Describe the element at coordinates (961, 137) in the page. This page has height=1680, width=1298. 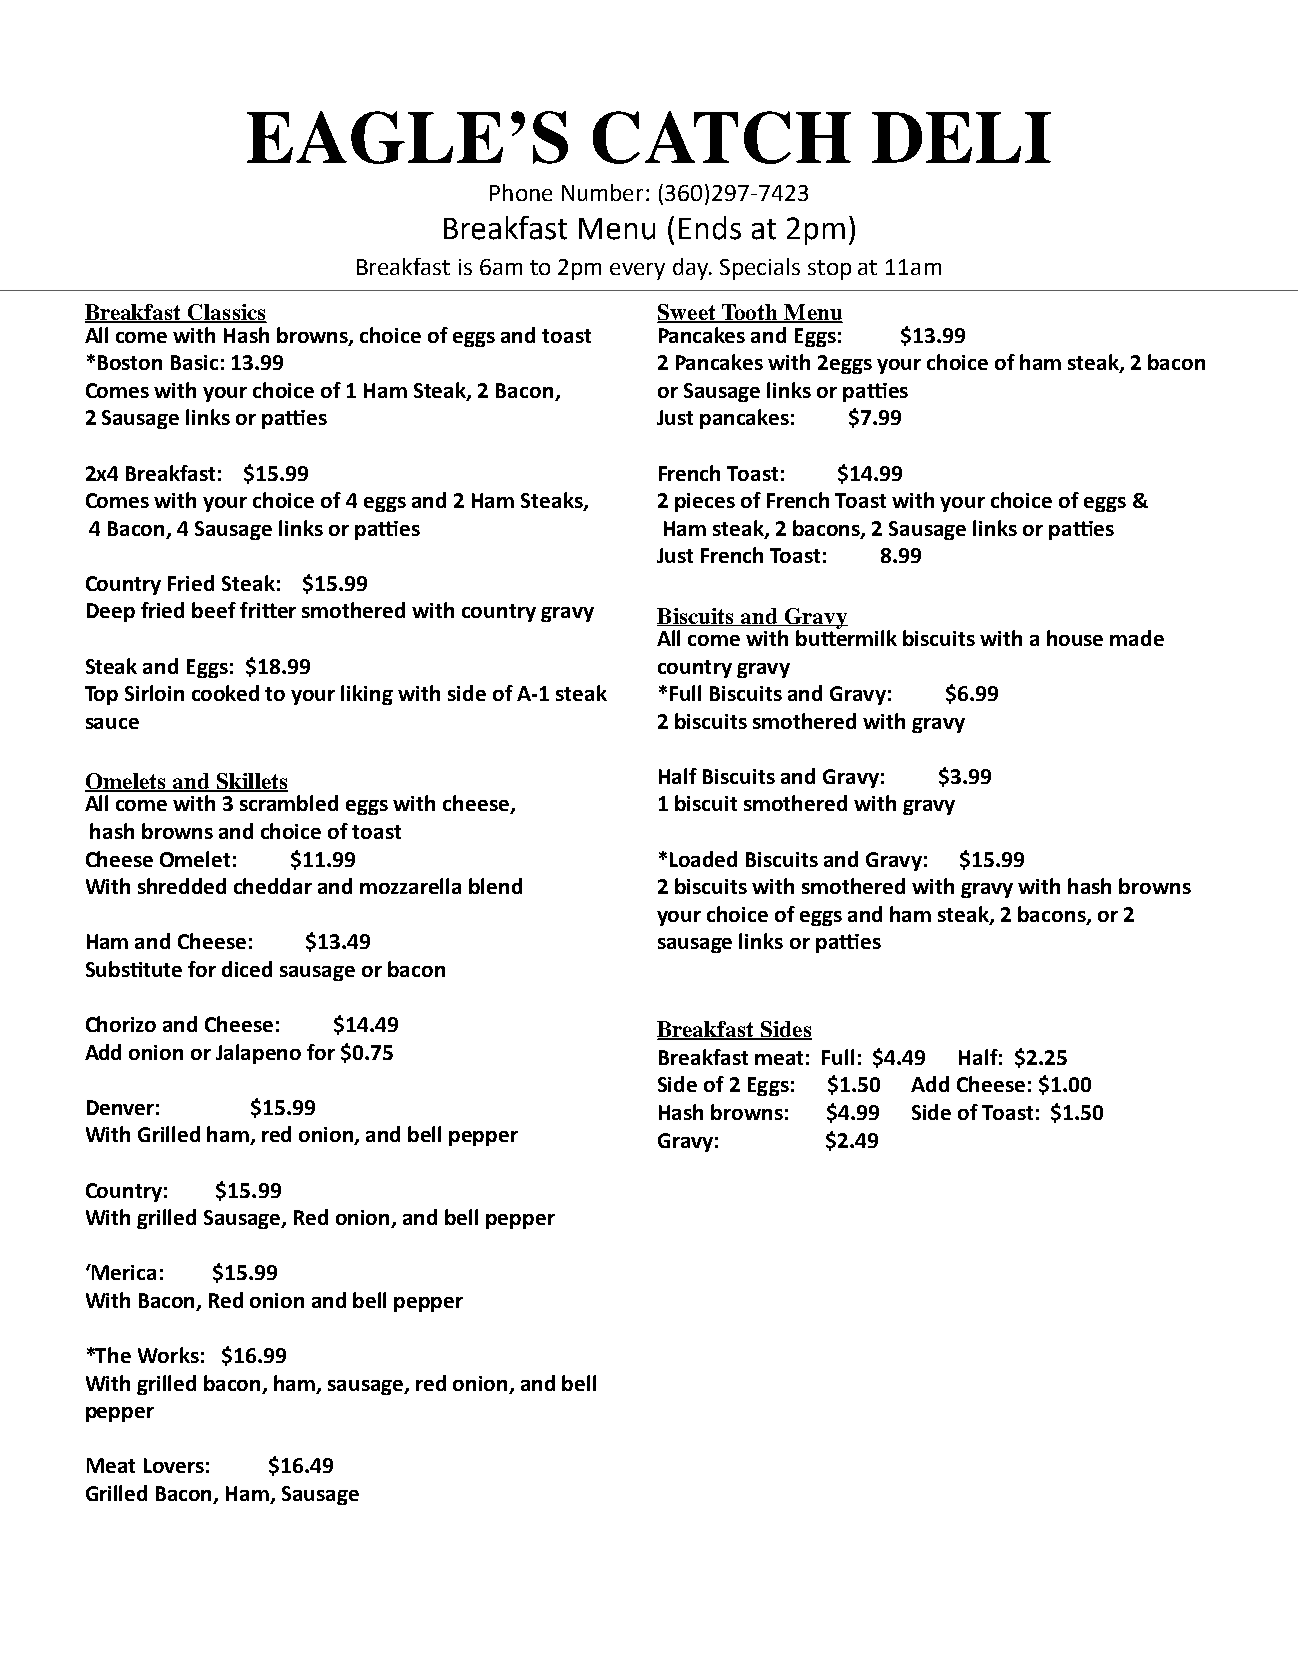
I see `DELI` at that location.
